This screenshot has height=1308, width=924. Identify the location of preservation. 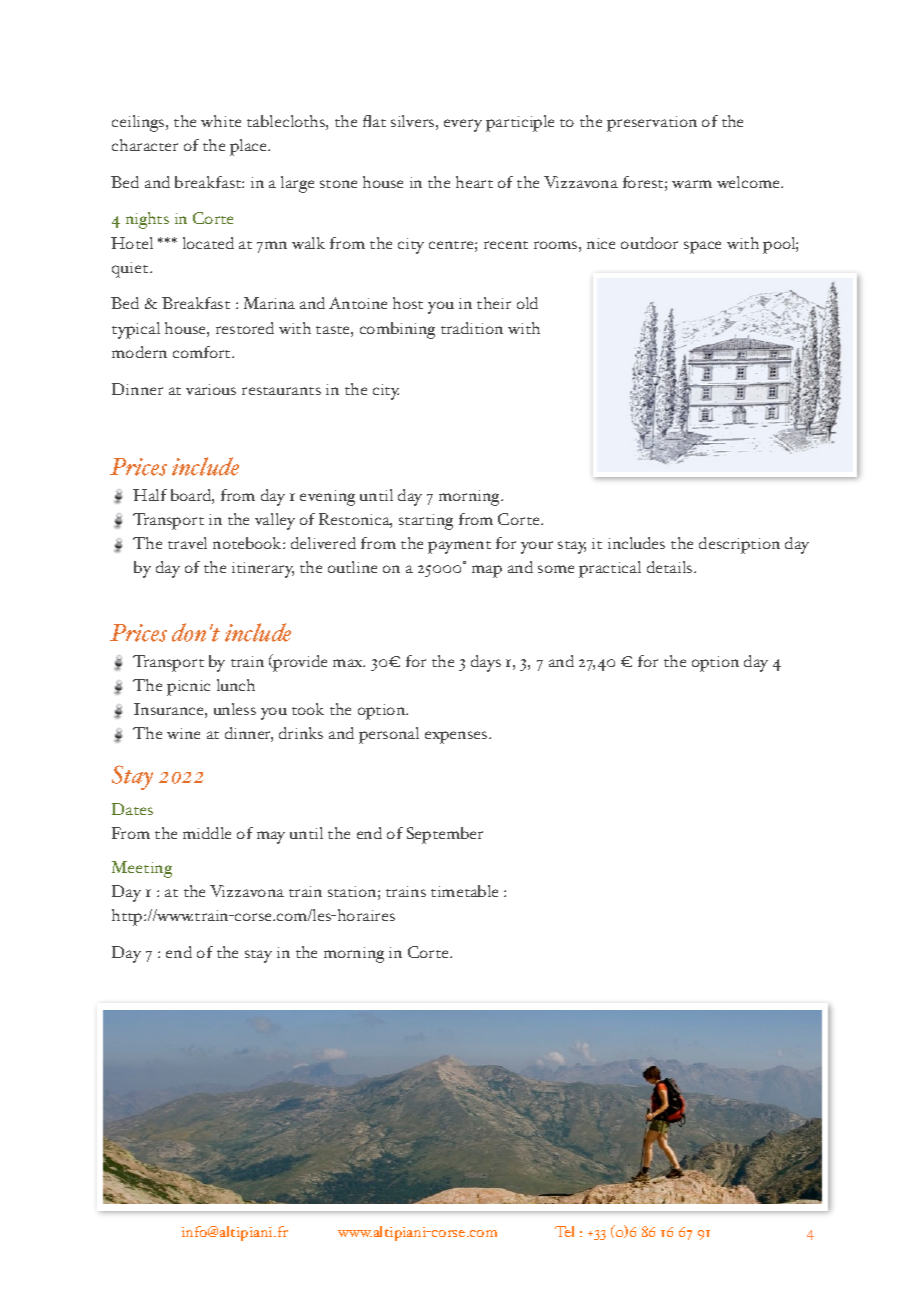
(652, 124).
